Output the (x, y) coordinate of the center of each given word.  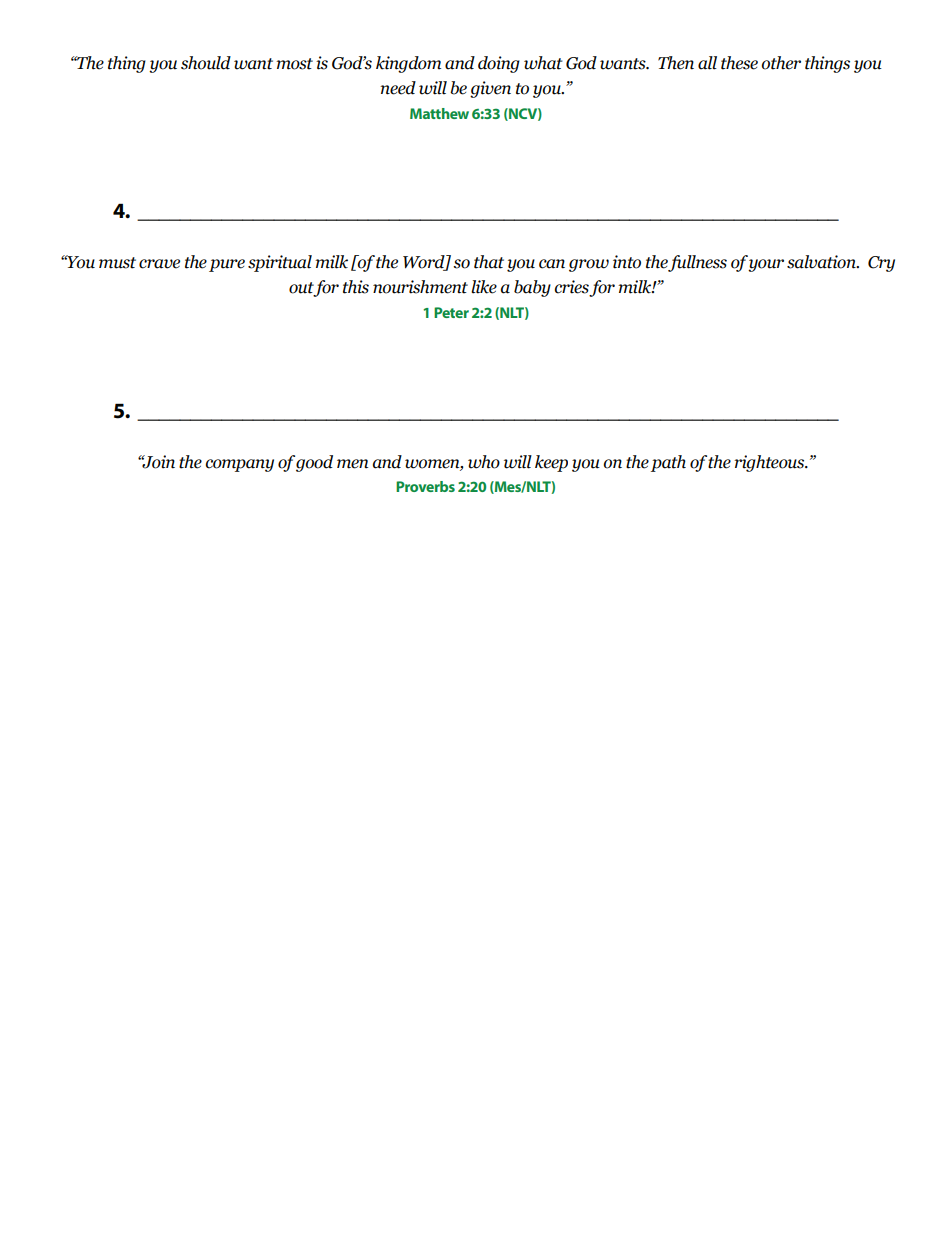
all (707, 63)
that (489, 262)
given (490, 89)
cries (572, 288)
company (240, 465)
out (302, 289)
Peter (451, 312)
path (668, 463)
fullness (697, 263)
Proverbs (425, 486)
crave (159, 264)
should (206, 63)
